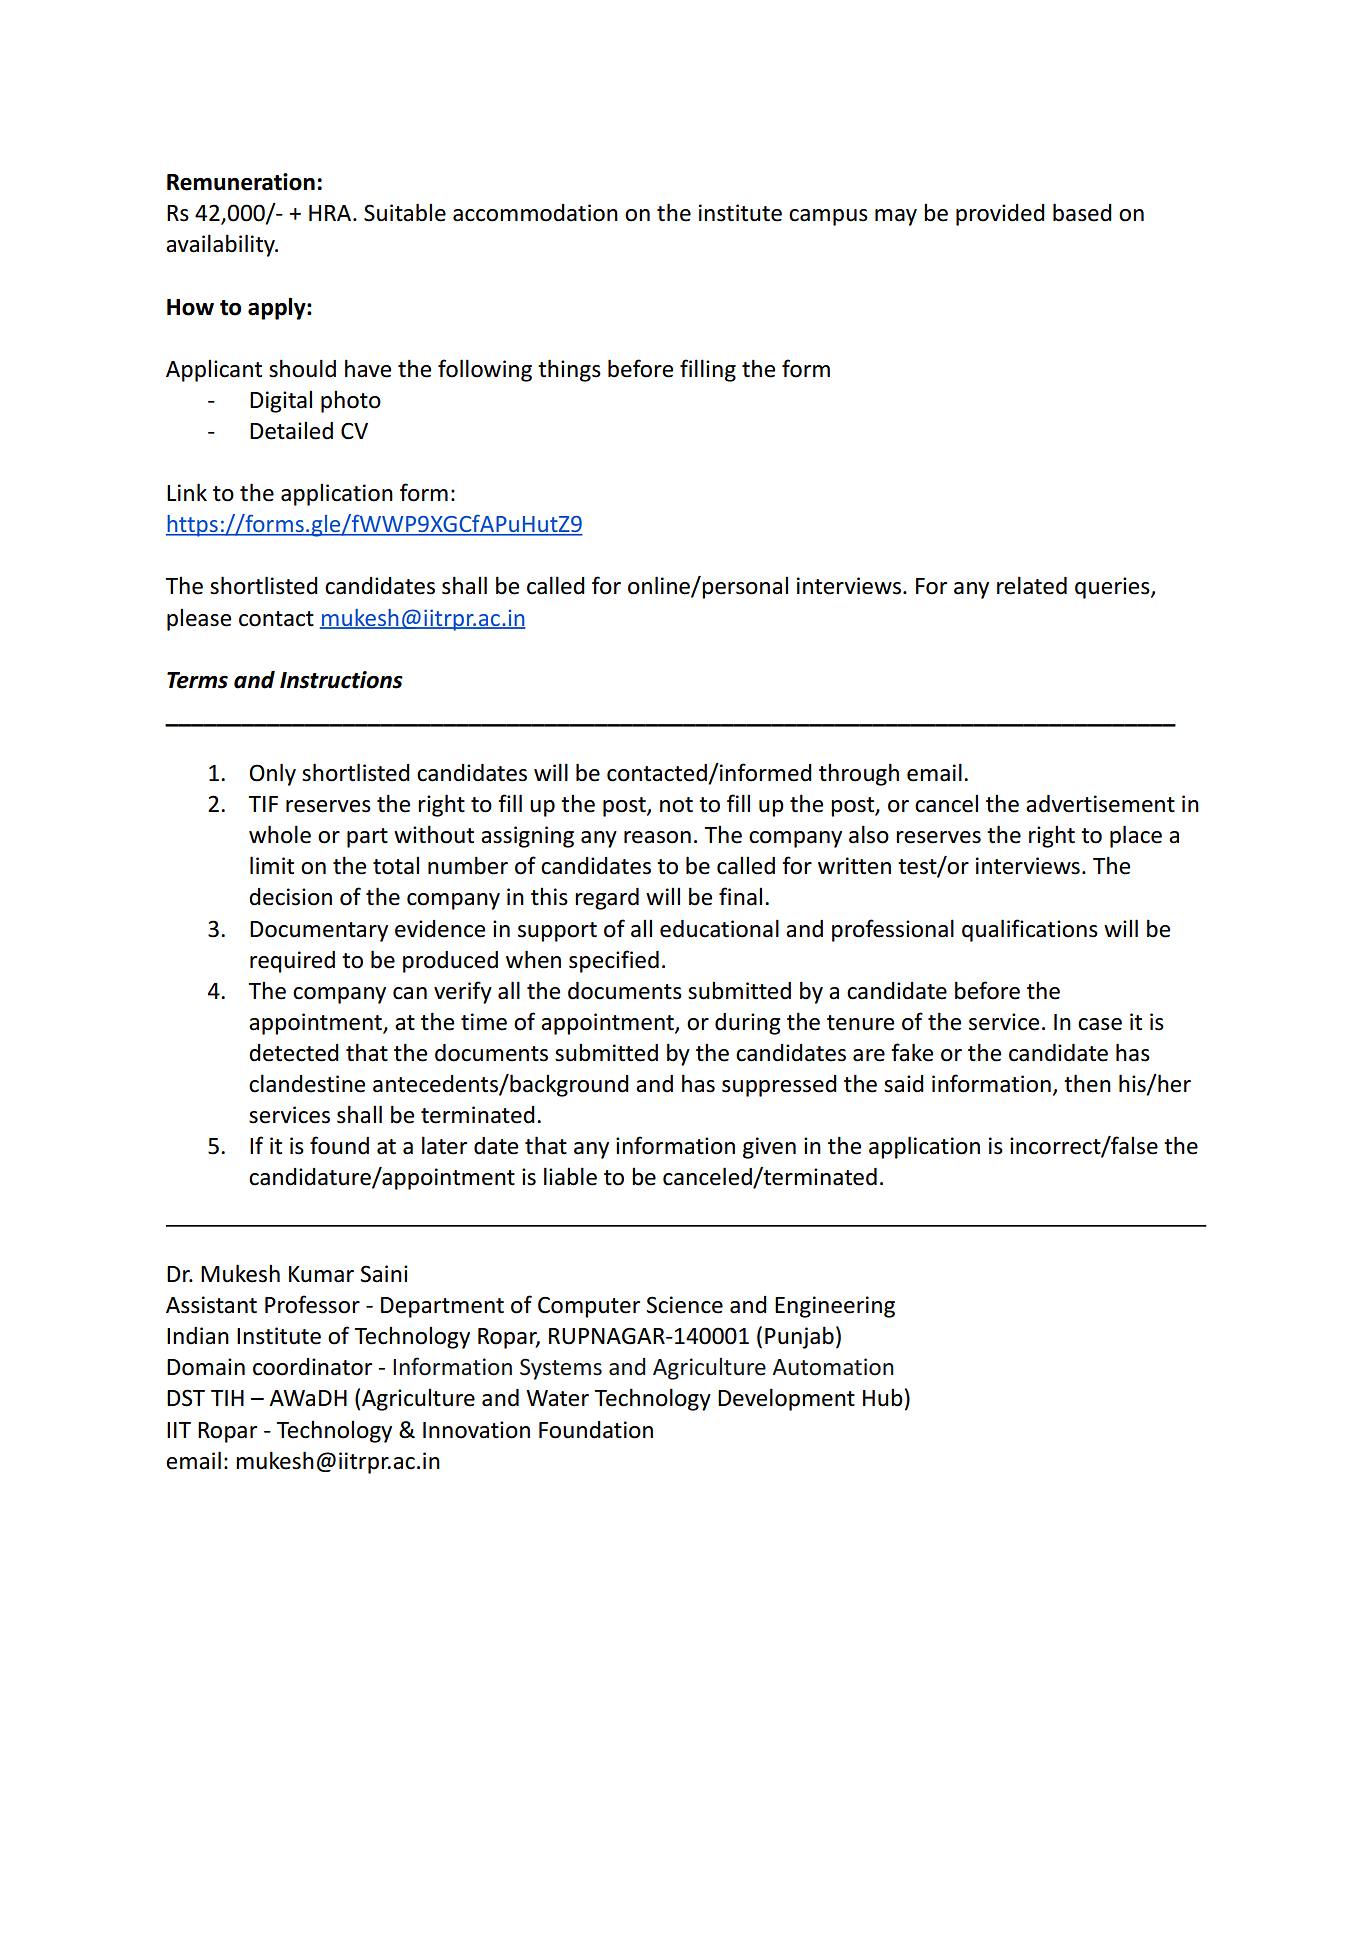 This page has height=1940, width=1372. What do you see at coordinates (614, 961) in the page?
I see `specified` at bounding box center [614, 961].
